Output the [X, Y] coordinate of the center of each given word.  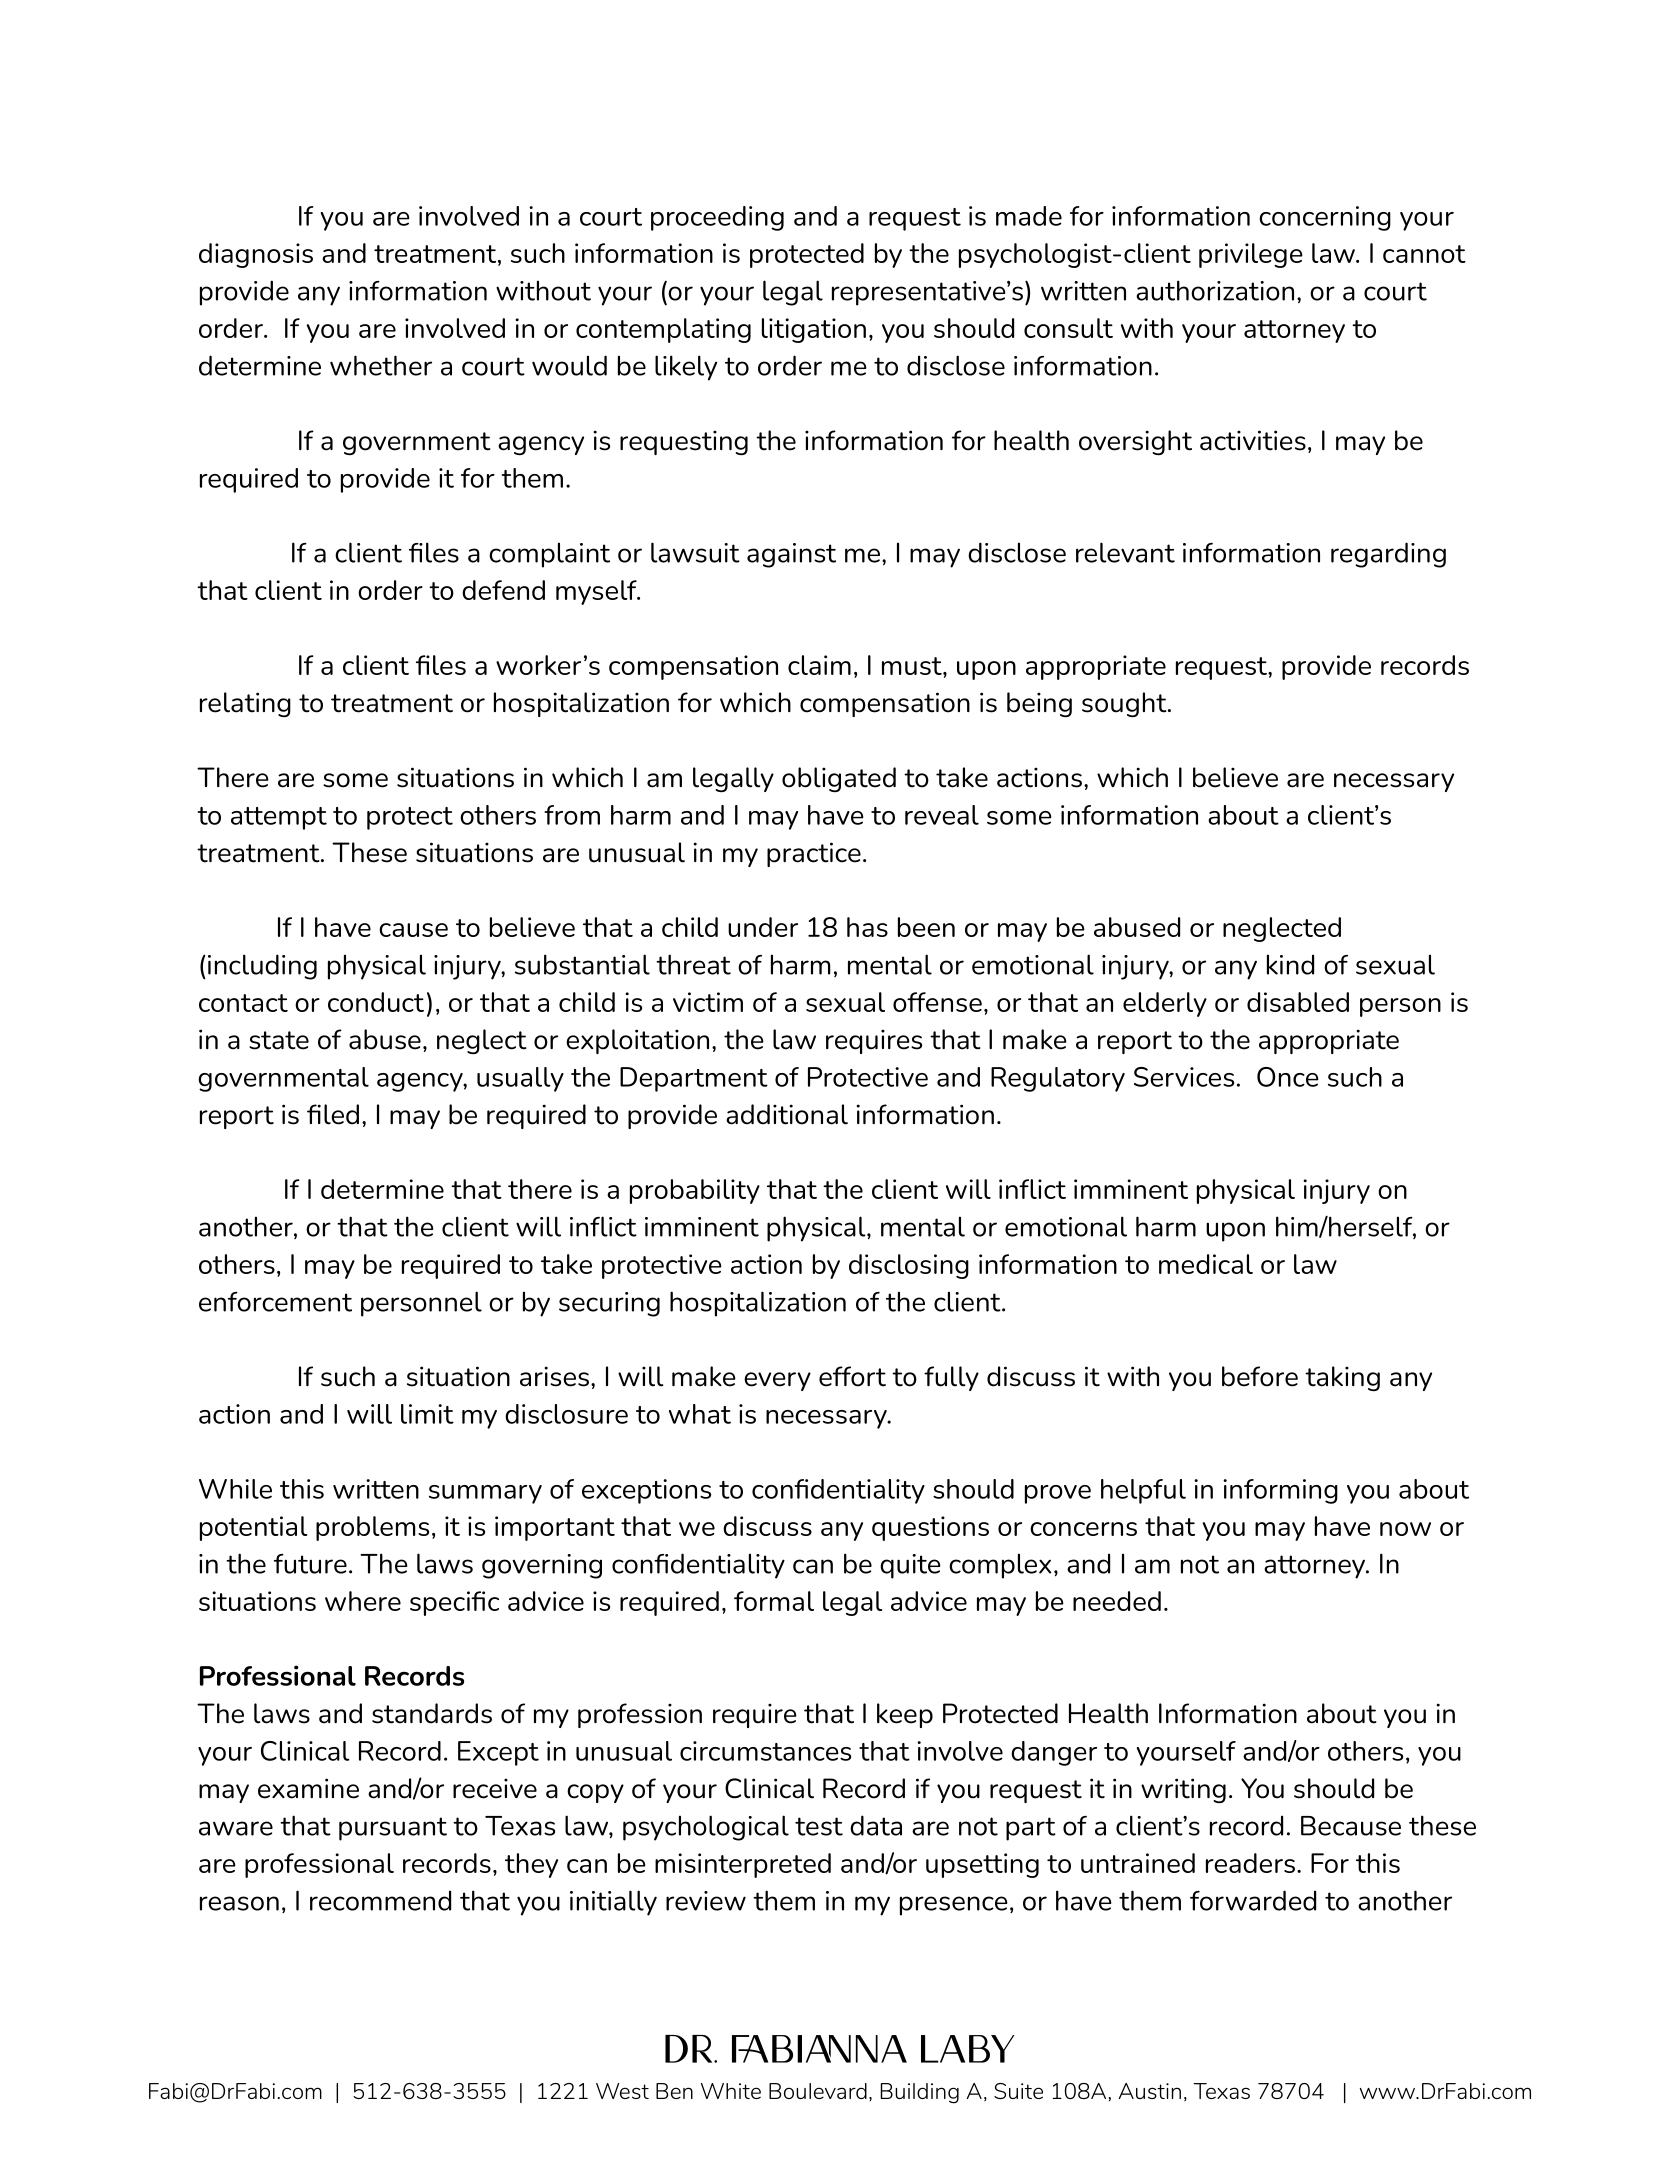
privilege [1251, 255]
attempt [279, 818]
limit [427, 1414]
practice [814, 854]
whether [381, 365]
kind [1290, 964]
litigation [814, 330]
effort [852, 1376]
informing [1280, 1491]
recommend [380, 1900]
